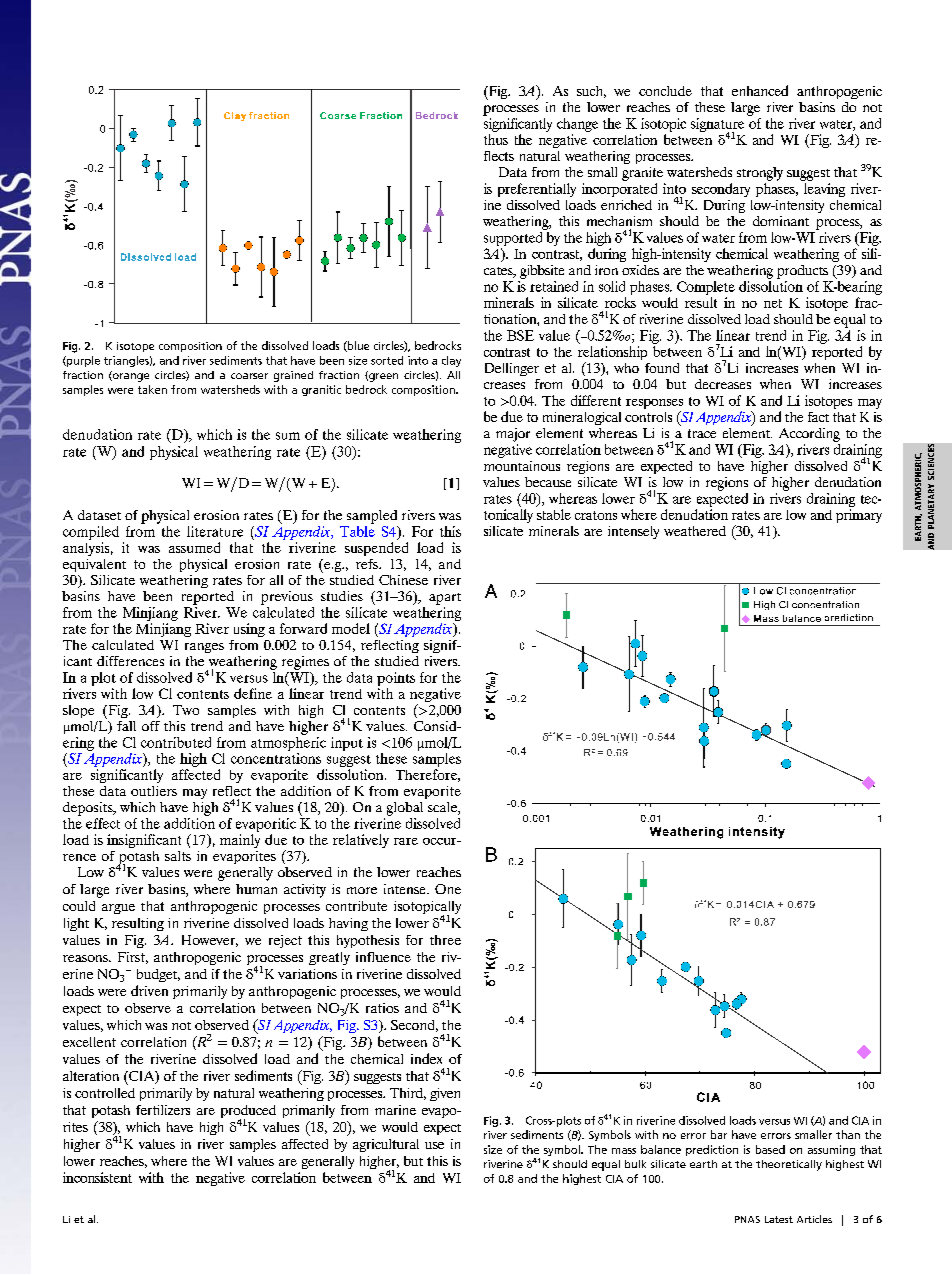  Describe the element at coordinates (396, 679) in the screenshot. I see `points` at that location.
